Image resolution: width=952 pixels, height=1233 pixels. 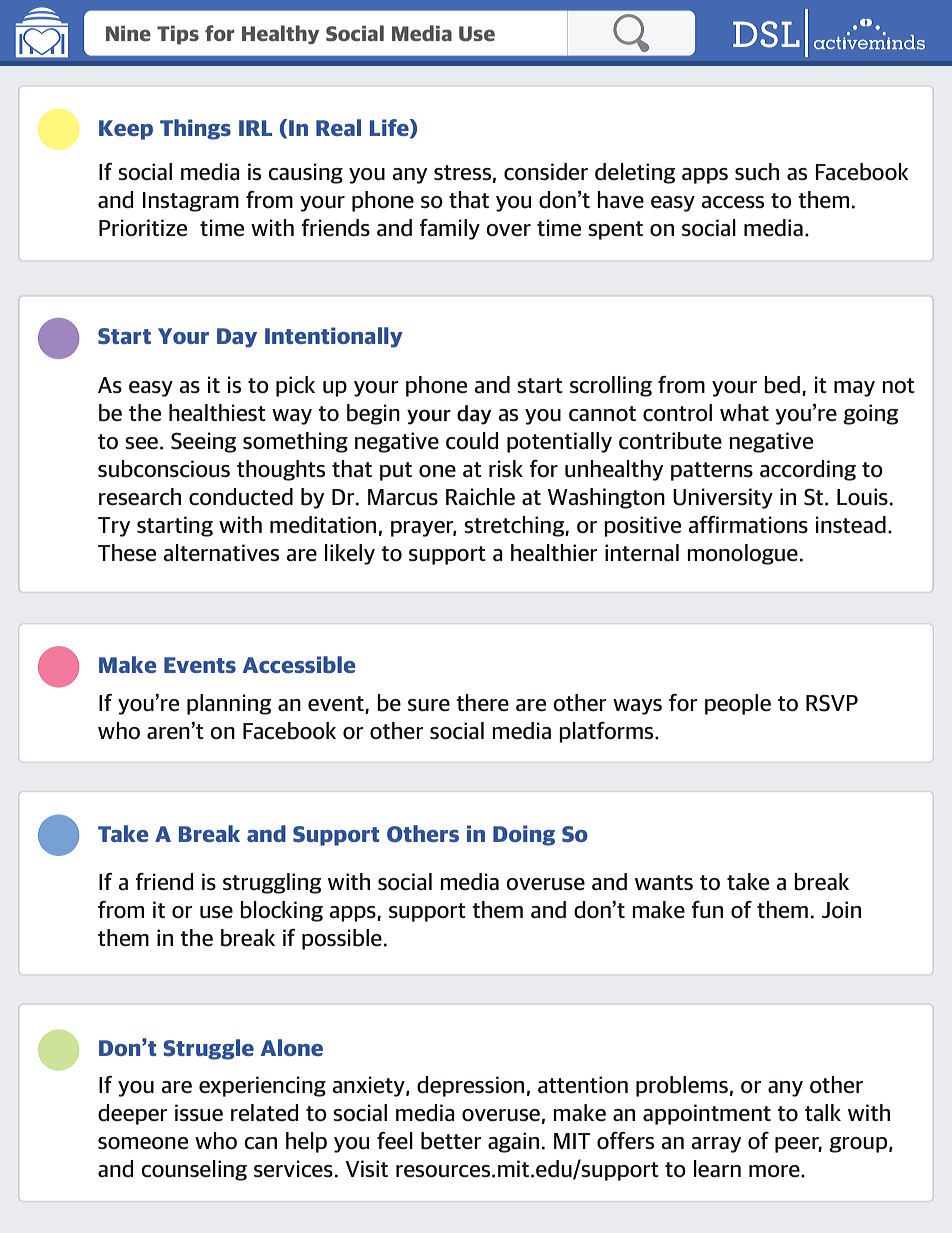 What do you see at coordinates (611, 386) in the document?
I see `scrolling` at bounding box center [611, 386].
